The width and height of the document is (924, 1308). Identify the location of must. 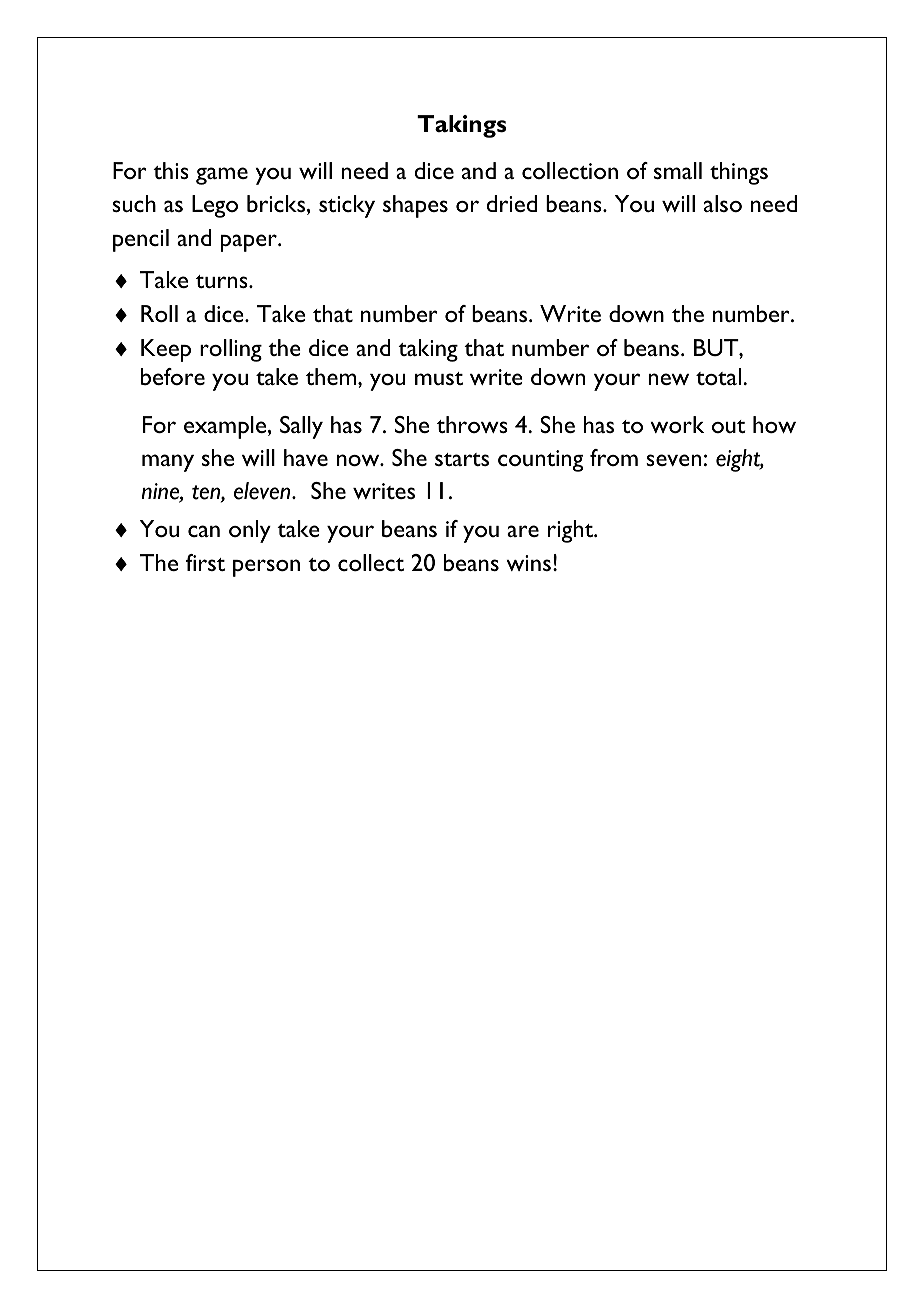
(439, 378).
